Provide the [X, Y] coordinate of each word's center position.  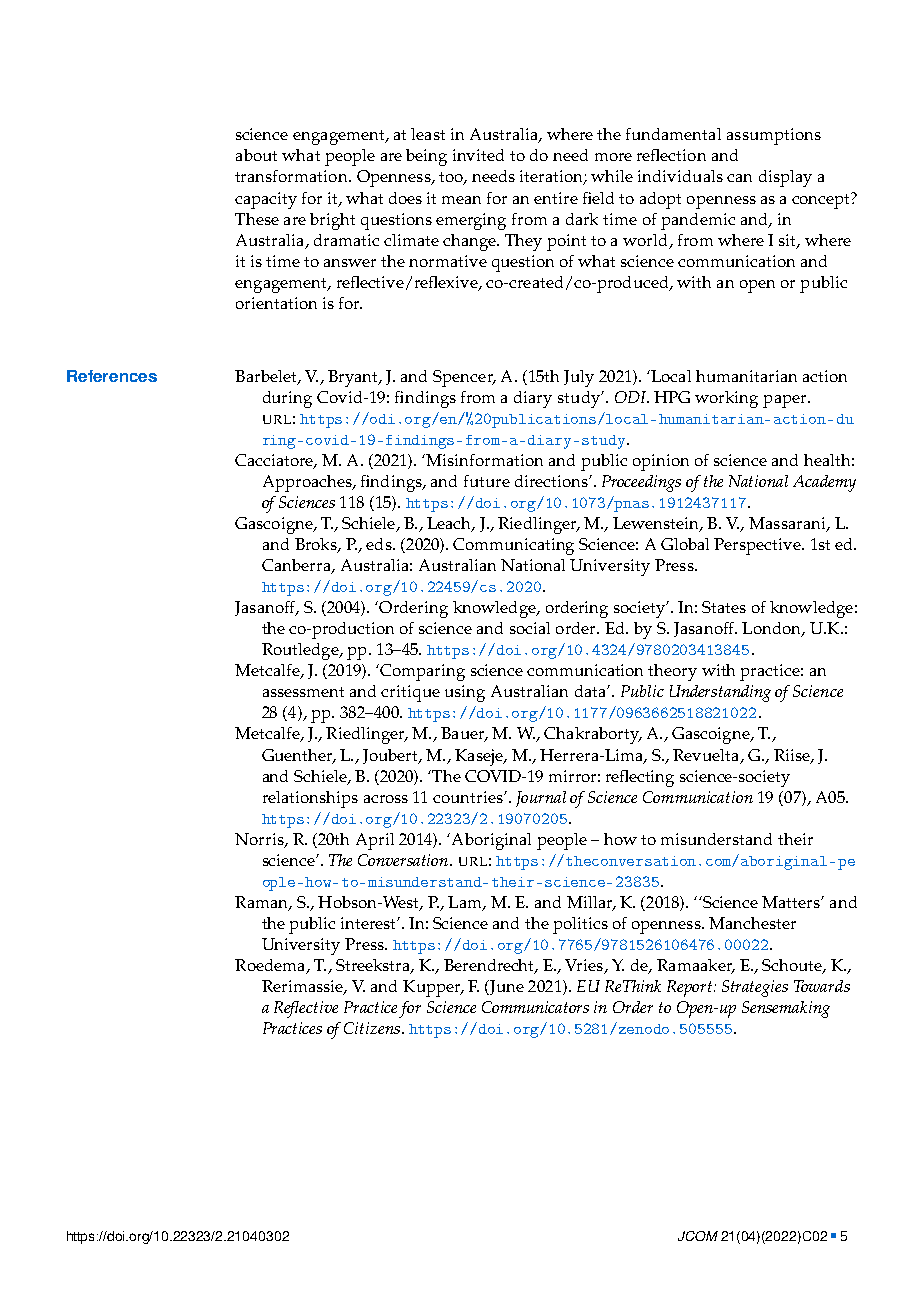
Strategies [755, 988]
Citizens [372, 1028]
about [256, 155]
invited [478, 155]
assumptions [774, 136]
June [505, 987]
